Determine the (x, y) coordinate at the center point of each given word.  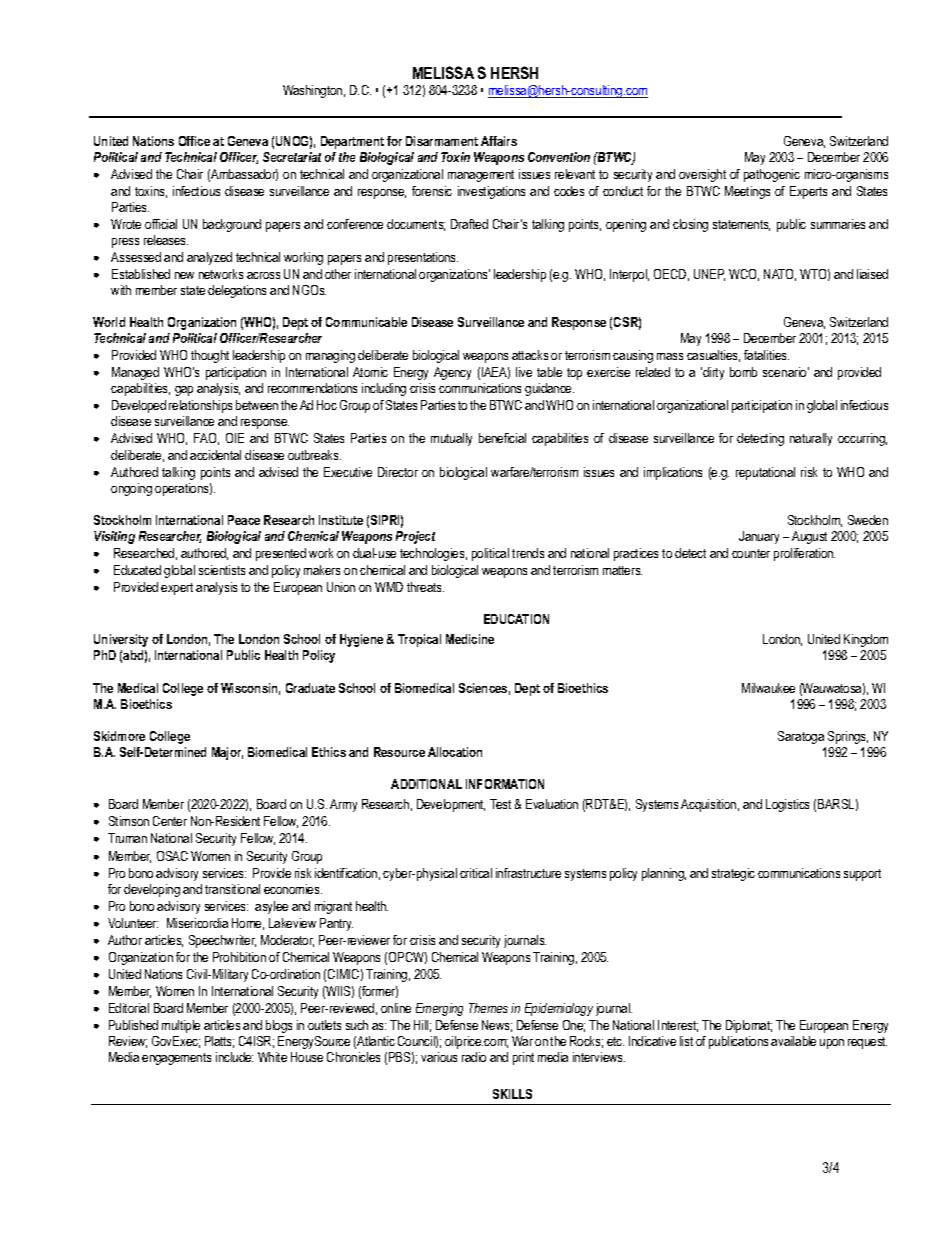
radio (474, 1057)
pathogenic (772, 175)
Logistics (787, 805)
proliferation (804, 554)
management (481, 176)
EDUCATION (516, 619)
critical (476, 873)
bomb (743, 372)
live (524, 372)
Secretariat (292, 157)
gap (184, 391)
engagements (176, 1059)
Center (170, 821)
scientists (222, 570)
